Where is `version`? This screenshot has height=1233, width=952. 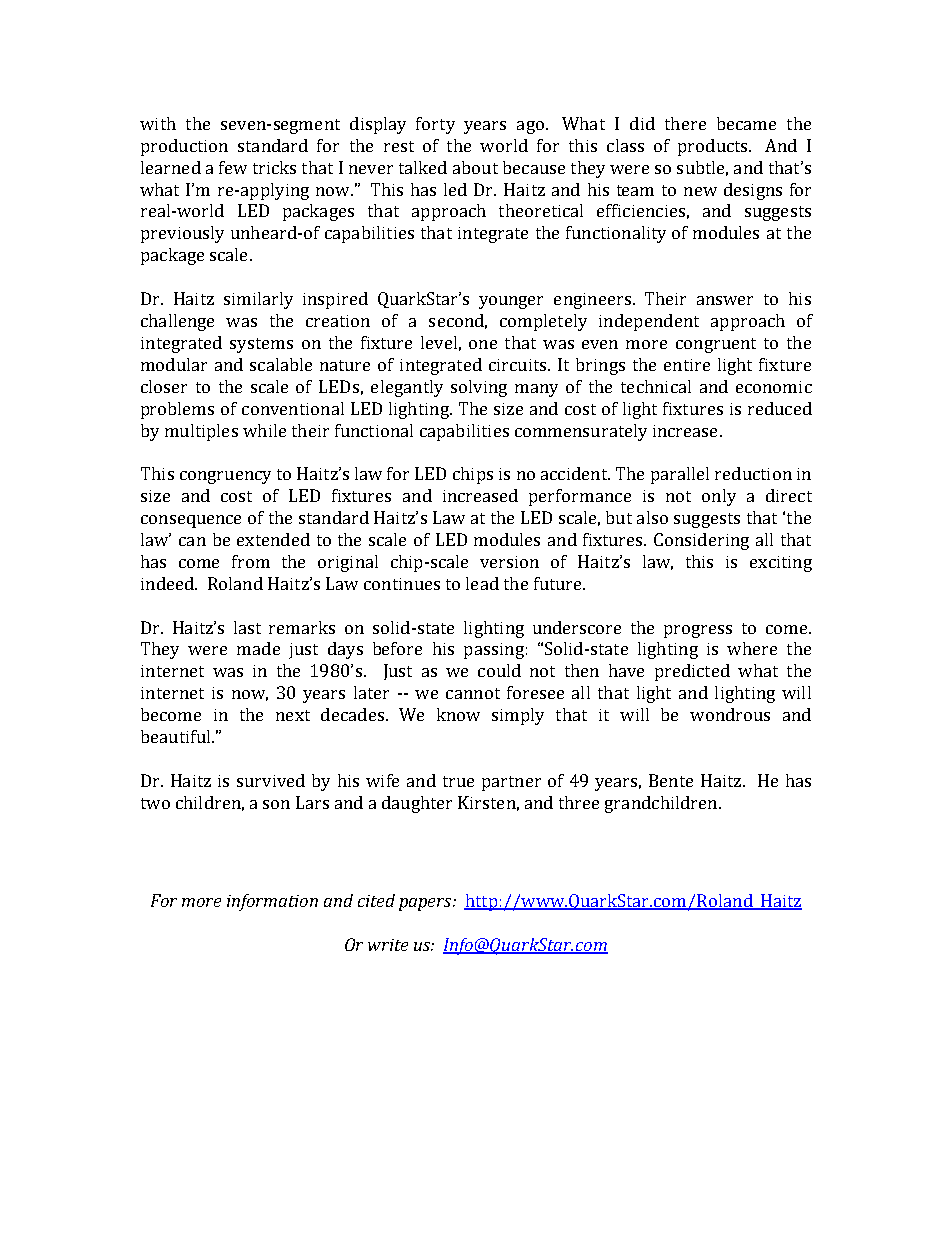
version is located at coordinates (509, 562).
